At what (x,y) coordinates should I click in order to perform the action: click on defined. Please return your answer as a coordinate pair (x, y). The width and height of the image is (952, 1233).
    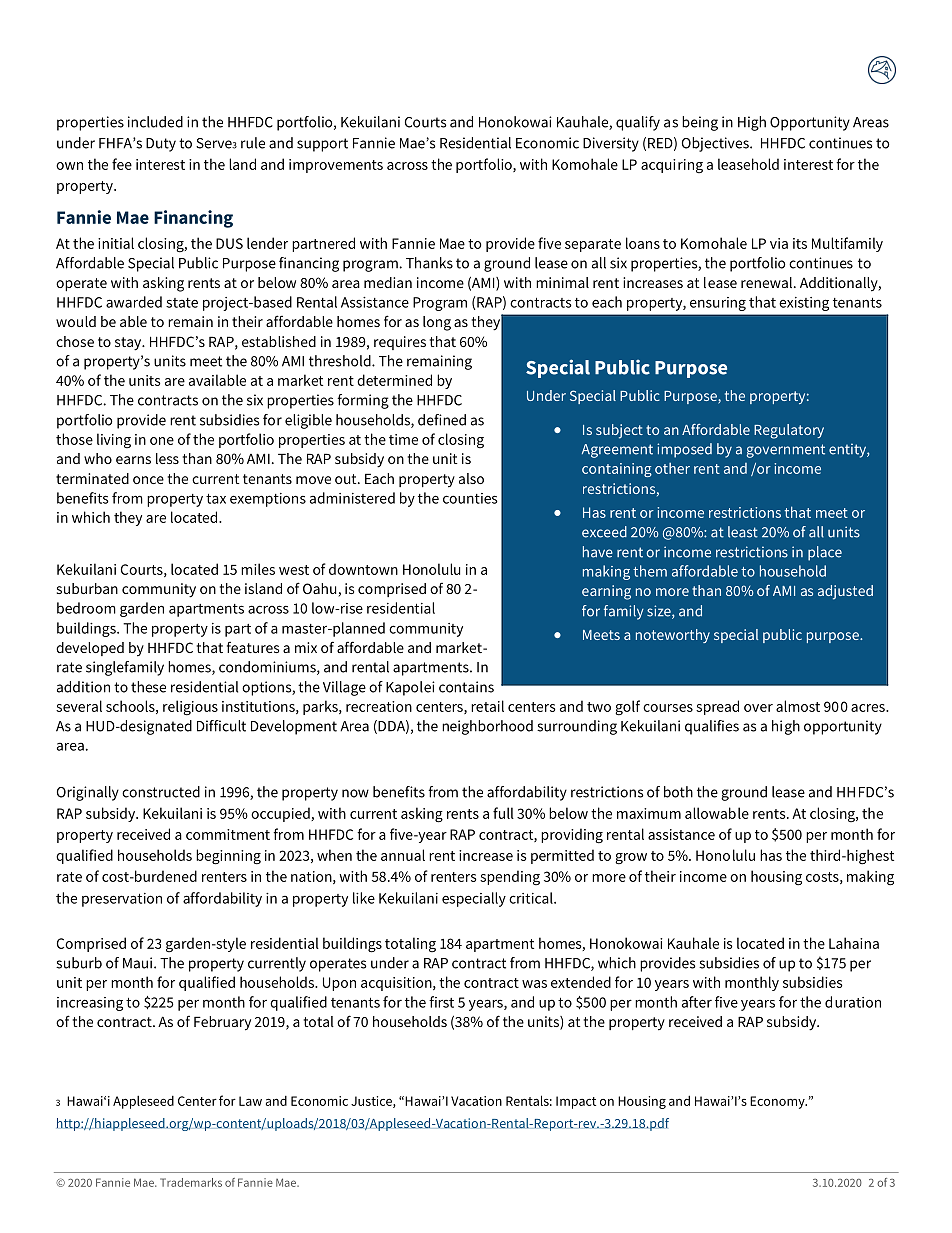
    Looking at the image, I should click on (442, 420).
